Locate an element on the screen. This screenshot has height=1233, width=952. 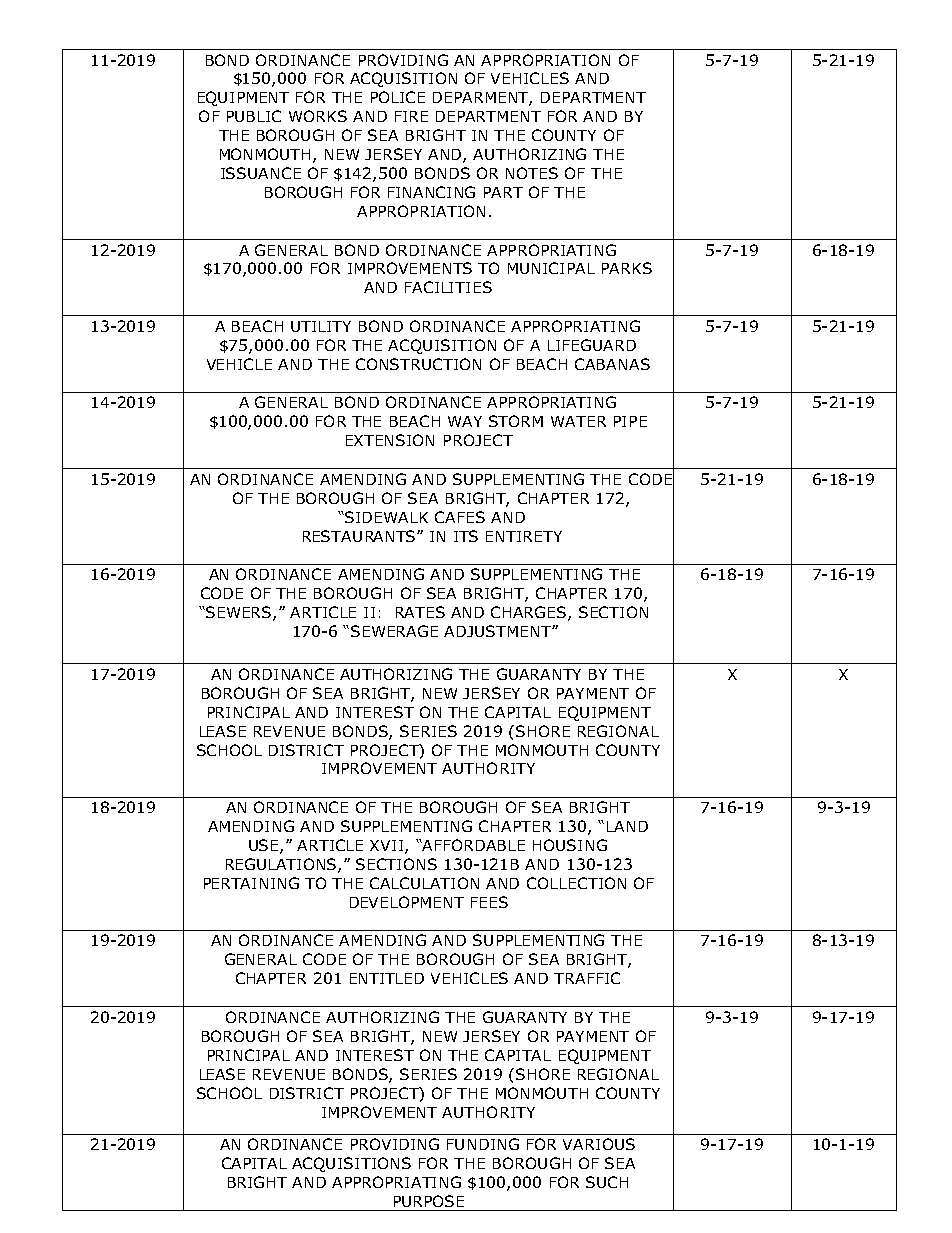
REGULATIONS is located at coordinates (282, 865).
